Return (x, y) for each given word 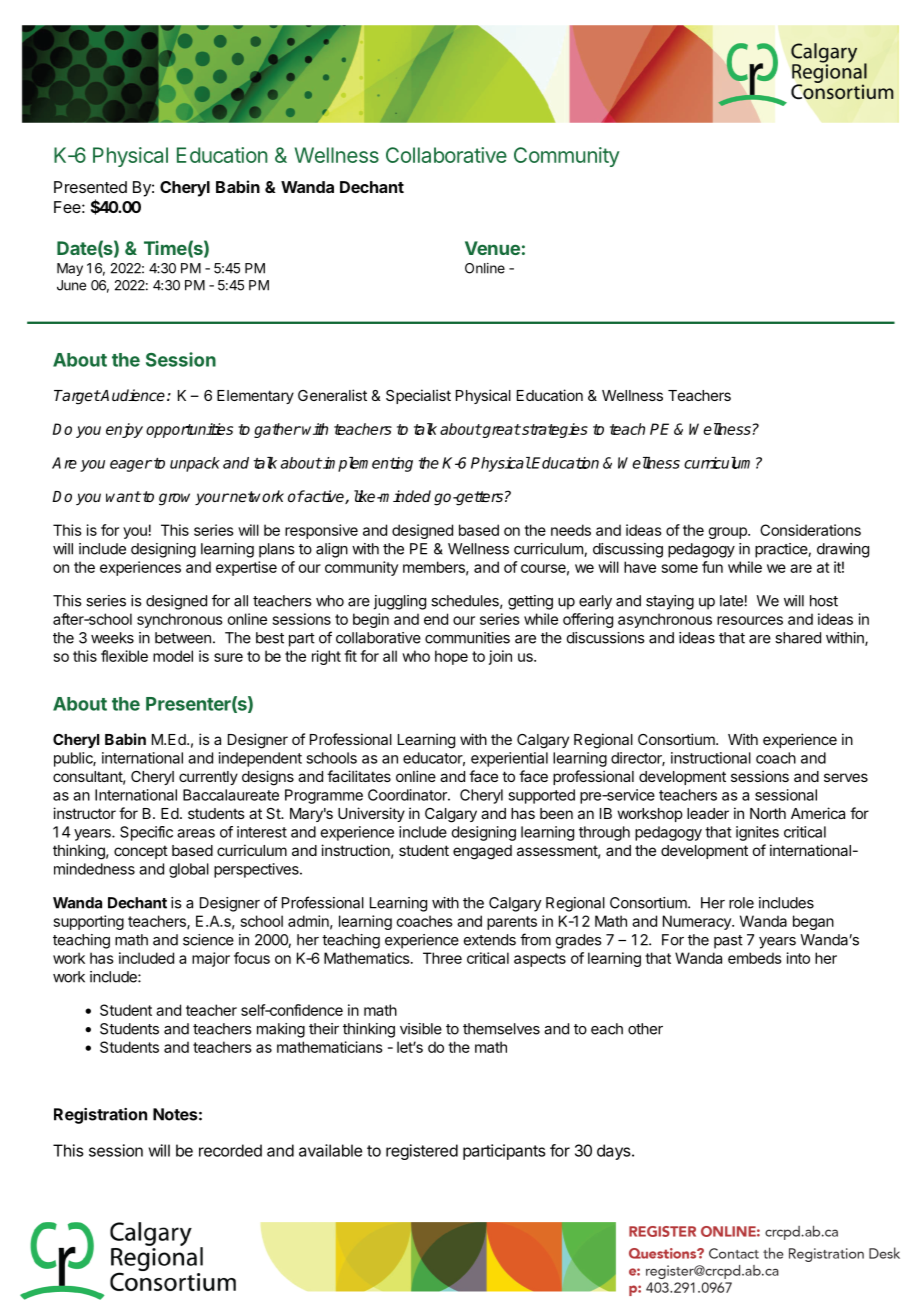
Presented (90, 187)
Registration (100, 1116)
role (741, 903)
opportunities (189, 430)
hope (451, 657)
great (501, 431)
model (173, 656)
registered (422, 1152)
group (728, 533)
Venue (492, 248)
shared (798, 638)
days (615, 1152)
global (189, 870)
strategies (554, 430)
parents (512, 923)
